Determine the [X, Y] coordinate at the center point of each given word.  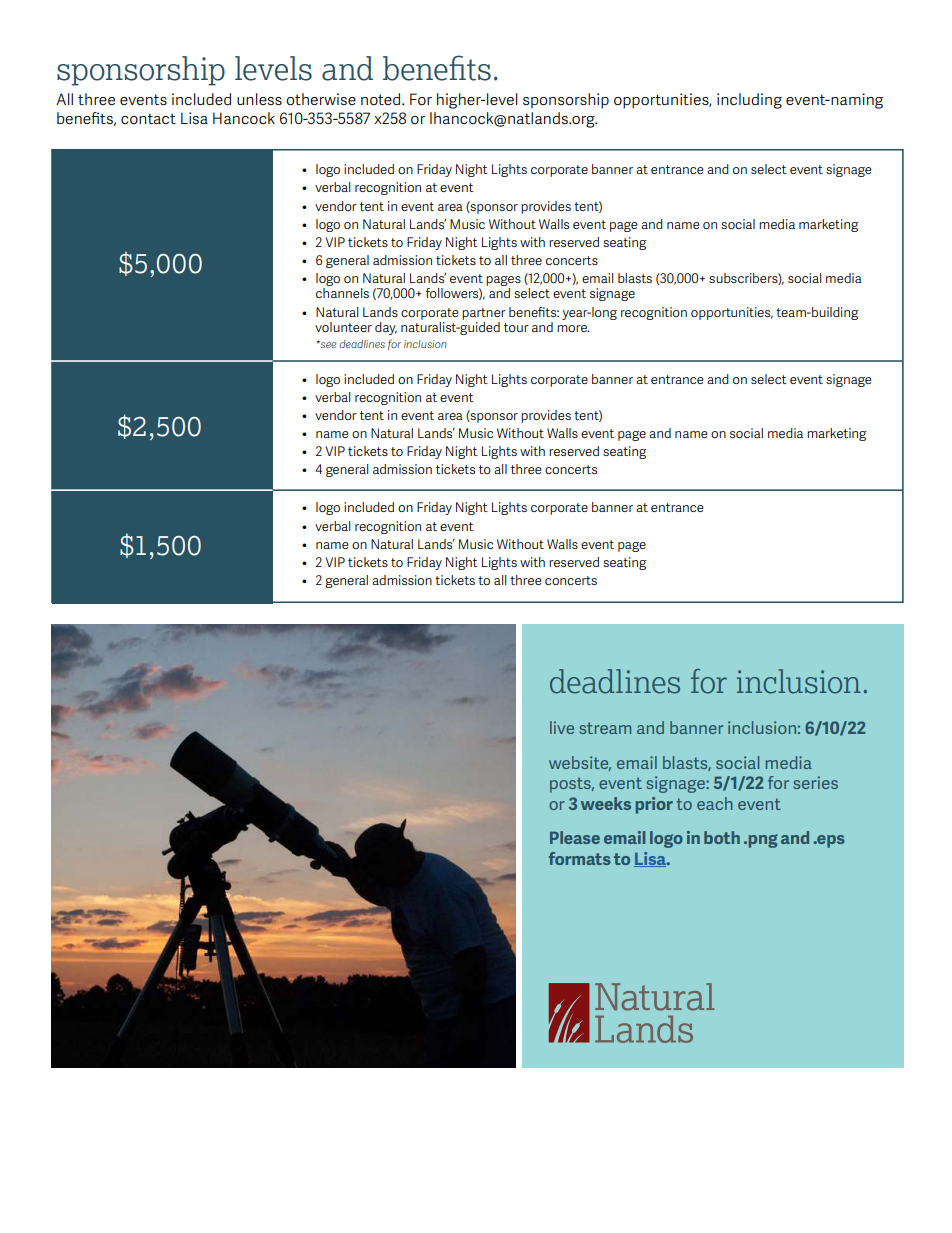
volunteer [343, 327]
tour [516, 327]
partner [484, 314]
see [327, 344]
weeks [606, 803]
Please [575, 837]
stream [605, 728]
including [749, 101]
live [562, 727]
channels [342, 293]
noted [382, 99]
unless [259, 99]
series [815, 782]
